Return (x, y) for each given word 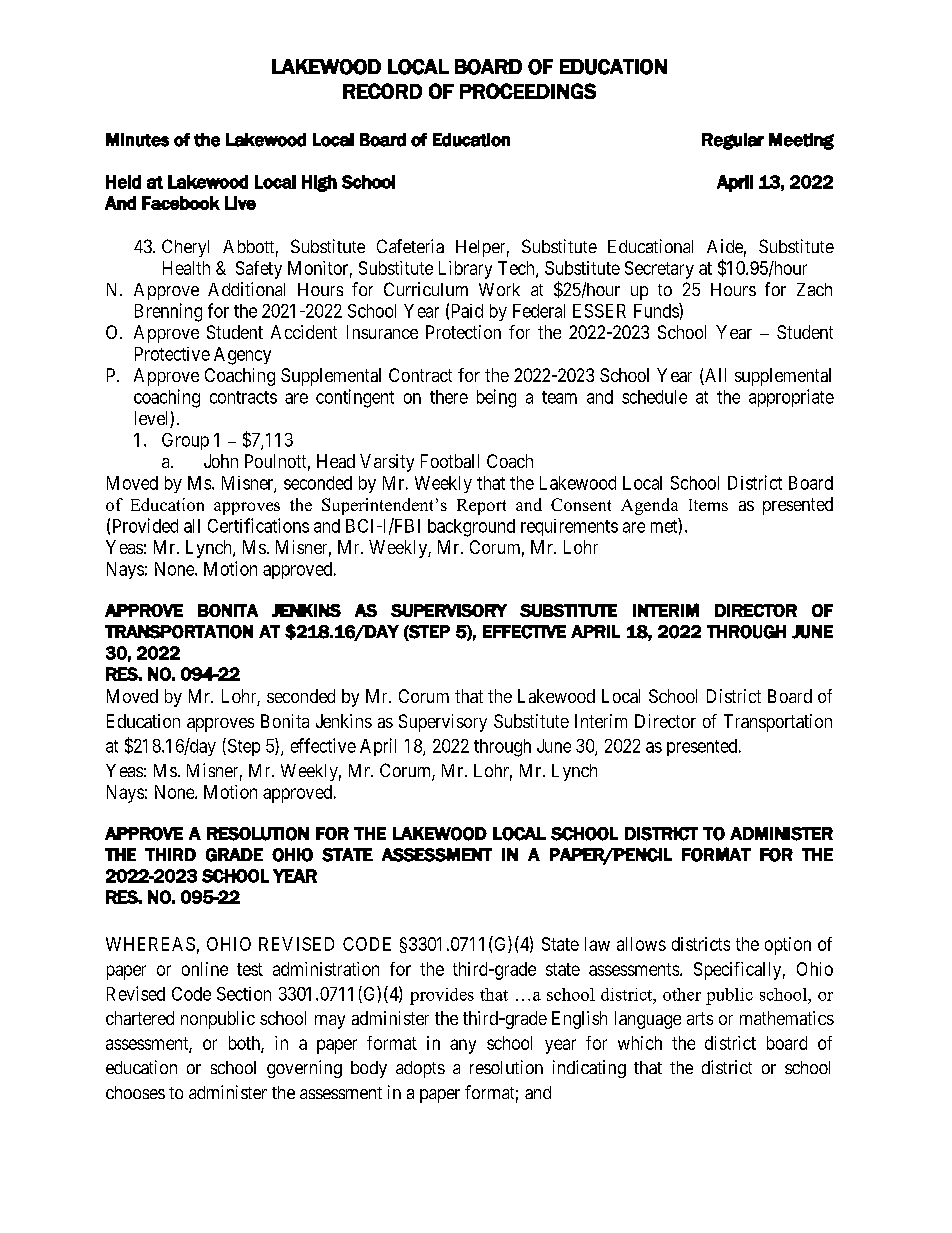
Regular (733, 141)
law (597, 944)
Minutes (137, 140)
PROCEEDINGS (528, 91)
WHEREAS (150, 944)
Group (185, 441)
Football (450, 461)
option (788, 946)
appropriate (791, 398)
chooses (135, 1092)
